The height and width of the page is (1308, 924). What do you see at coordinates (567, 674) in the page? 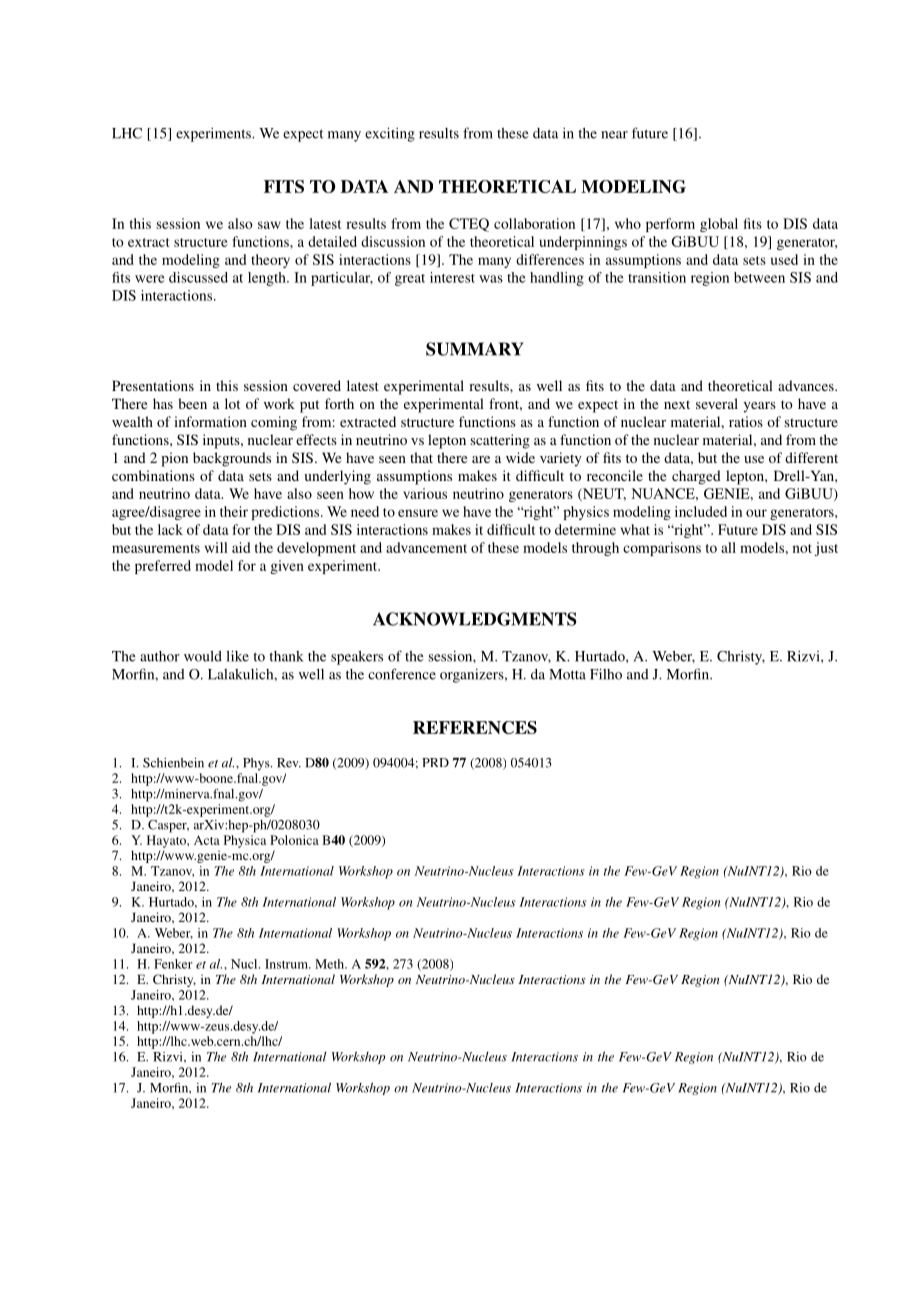
I see `Motta` at bounding box center [567, 674].
